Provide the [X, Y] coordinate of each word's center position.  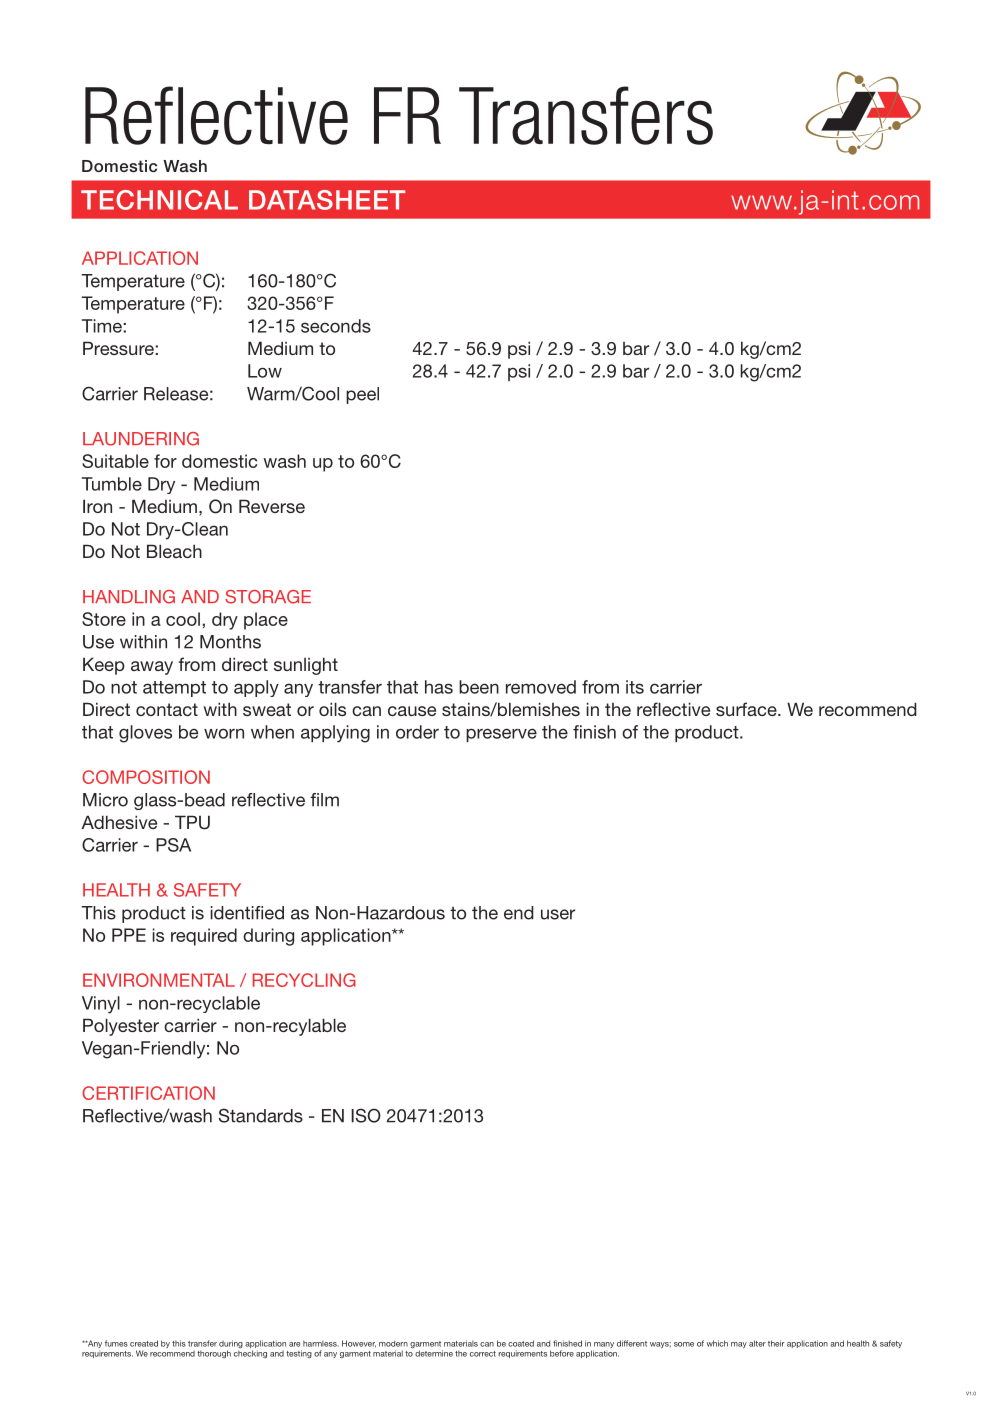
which [717, 1343]
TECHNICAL [159, 200]
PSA [173, 845]
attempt [174, 689]
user [558, 914]
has [439, 687]
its [635, 687]
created [144, 1343]
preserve [501, 735]
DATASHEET [327, 200]
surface [747, 709]
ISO [366, 1115]
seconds [336, 326]
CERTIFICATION [148, 1093]
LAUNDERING [141, 439]
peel [362, 395]
